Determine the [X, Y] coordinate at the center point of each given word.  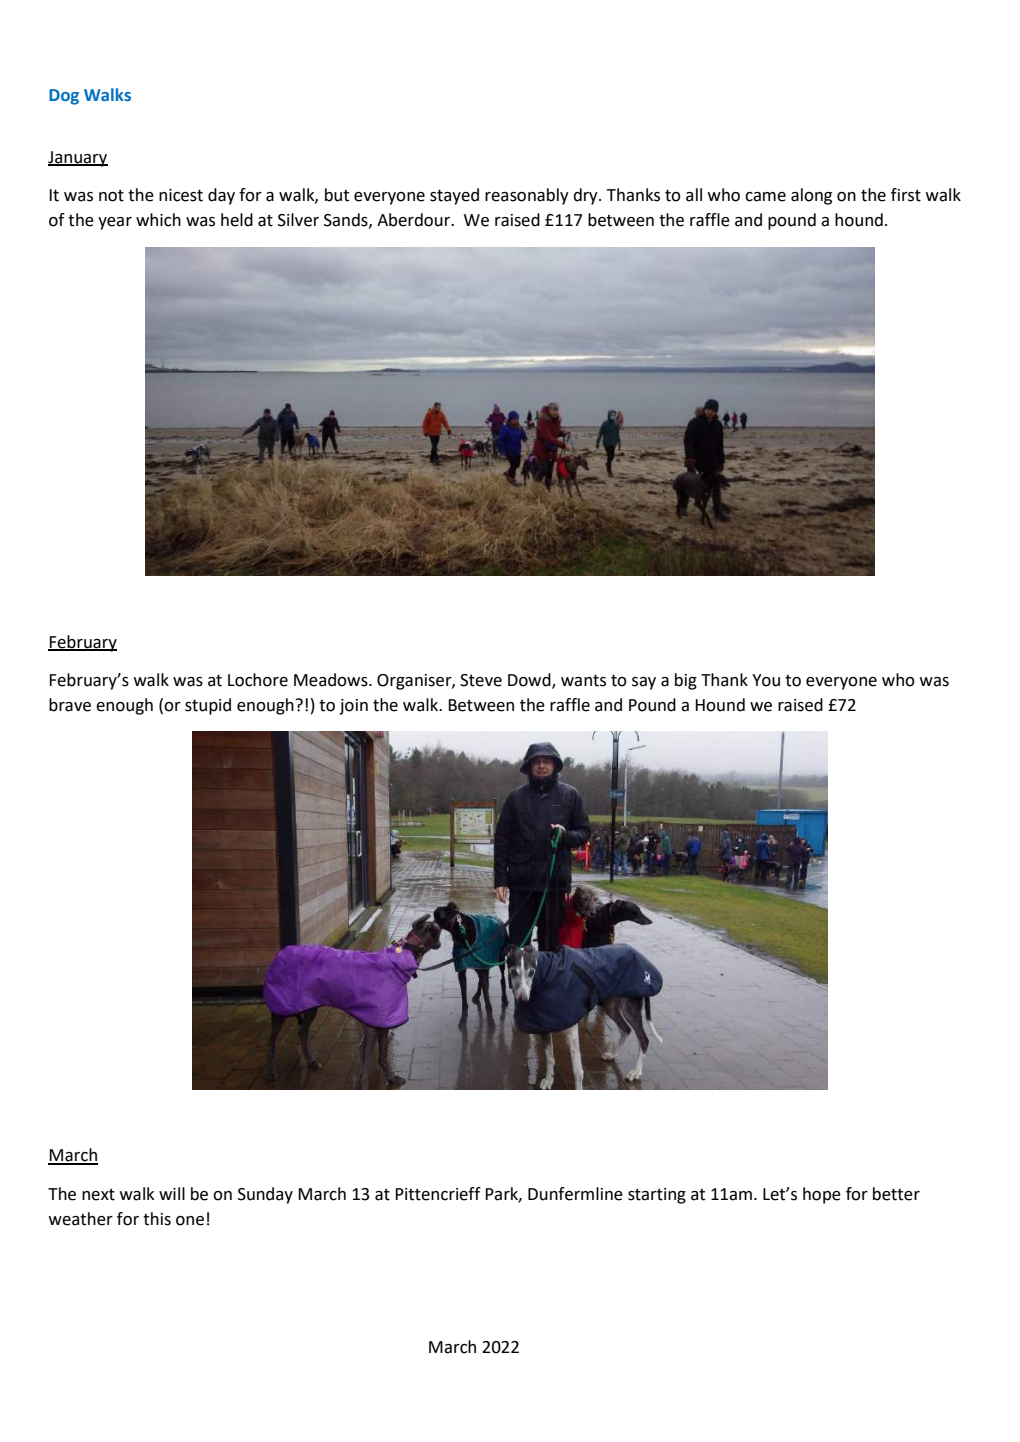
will [172, 1193]
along [811, 196]
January [78, 159]
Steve [481, 680]
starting [657, 1196]
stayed [454, 196]
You [766, 680]
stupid [208, 706]
